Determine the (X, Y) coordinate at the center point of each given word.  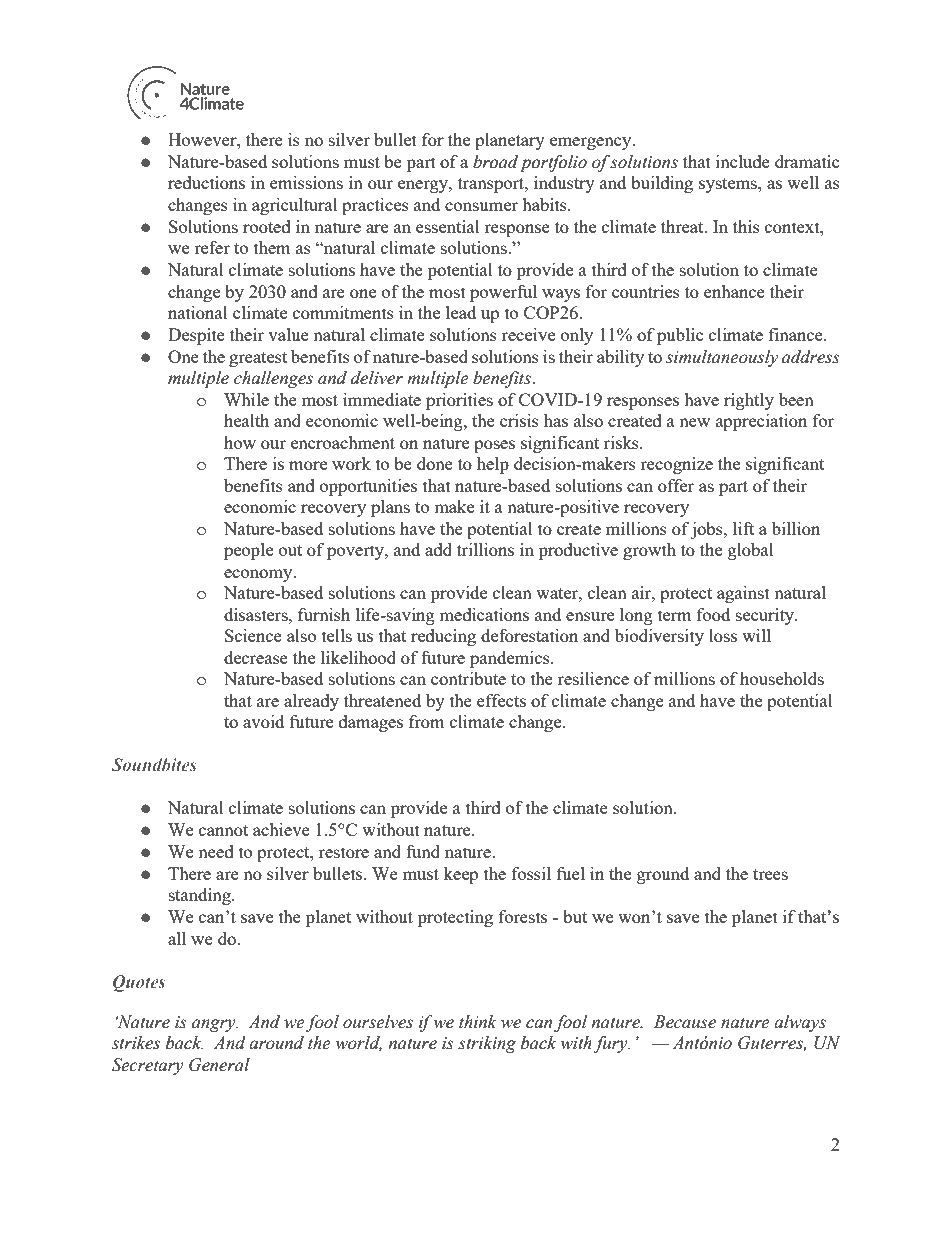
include (743, 161)
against (743, 594)
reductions (206, 182)
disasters (257, 614)
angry (215, 1025)
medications (484, 614)
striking (487, 1044)
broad (495, 162)
